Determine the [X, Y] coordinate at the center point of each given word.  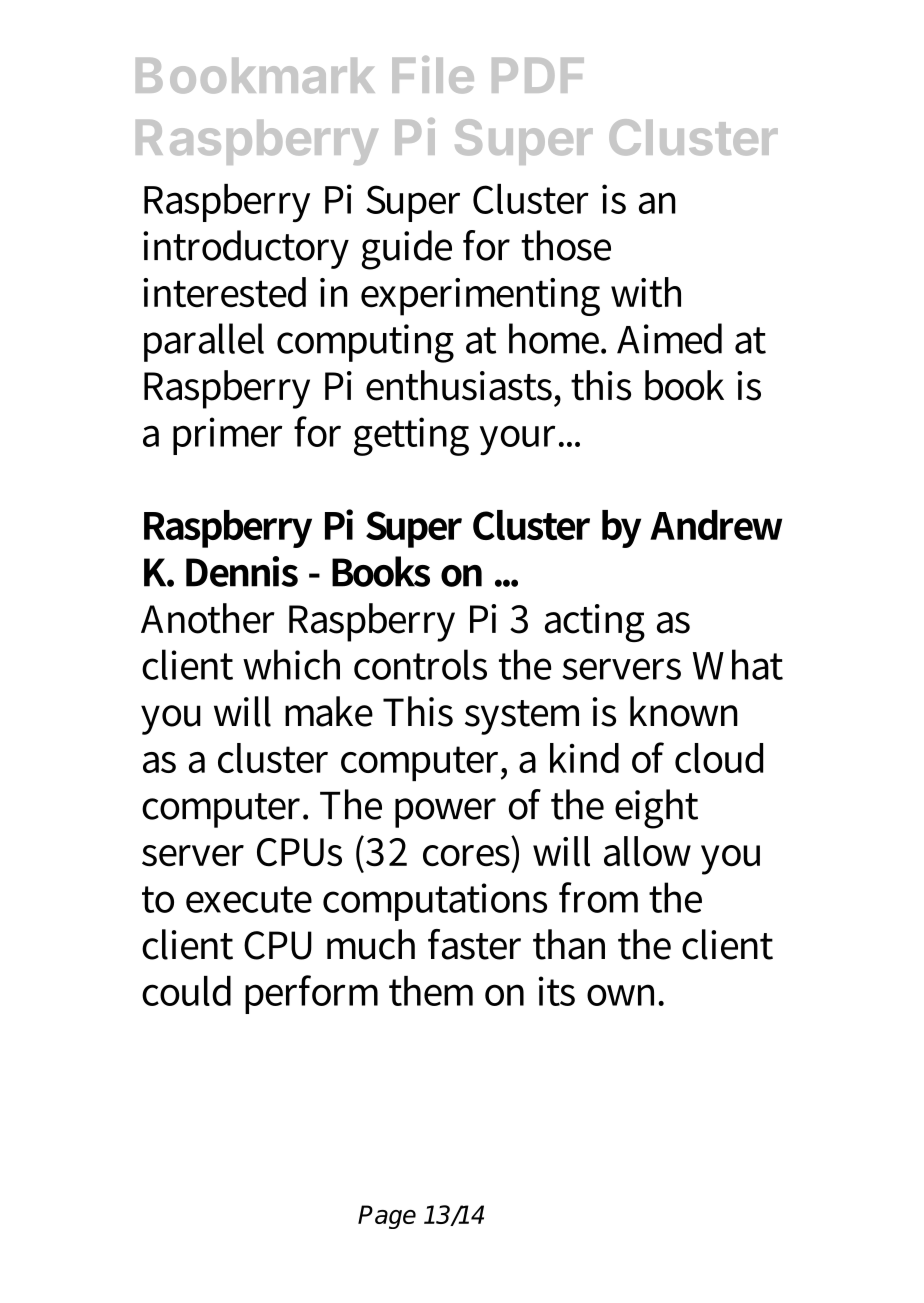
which [291, 664]
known [684, 711]
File [433, 74]
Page [387, 1217]
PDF [538, 75]
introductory [246, 249]
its [557, 991]
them [431, 991]
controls [420, 664]
